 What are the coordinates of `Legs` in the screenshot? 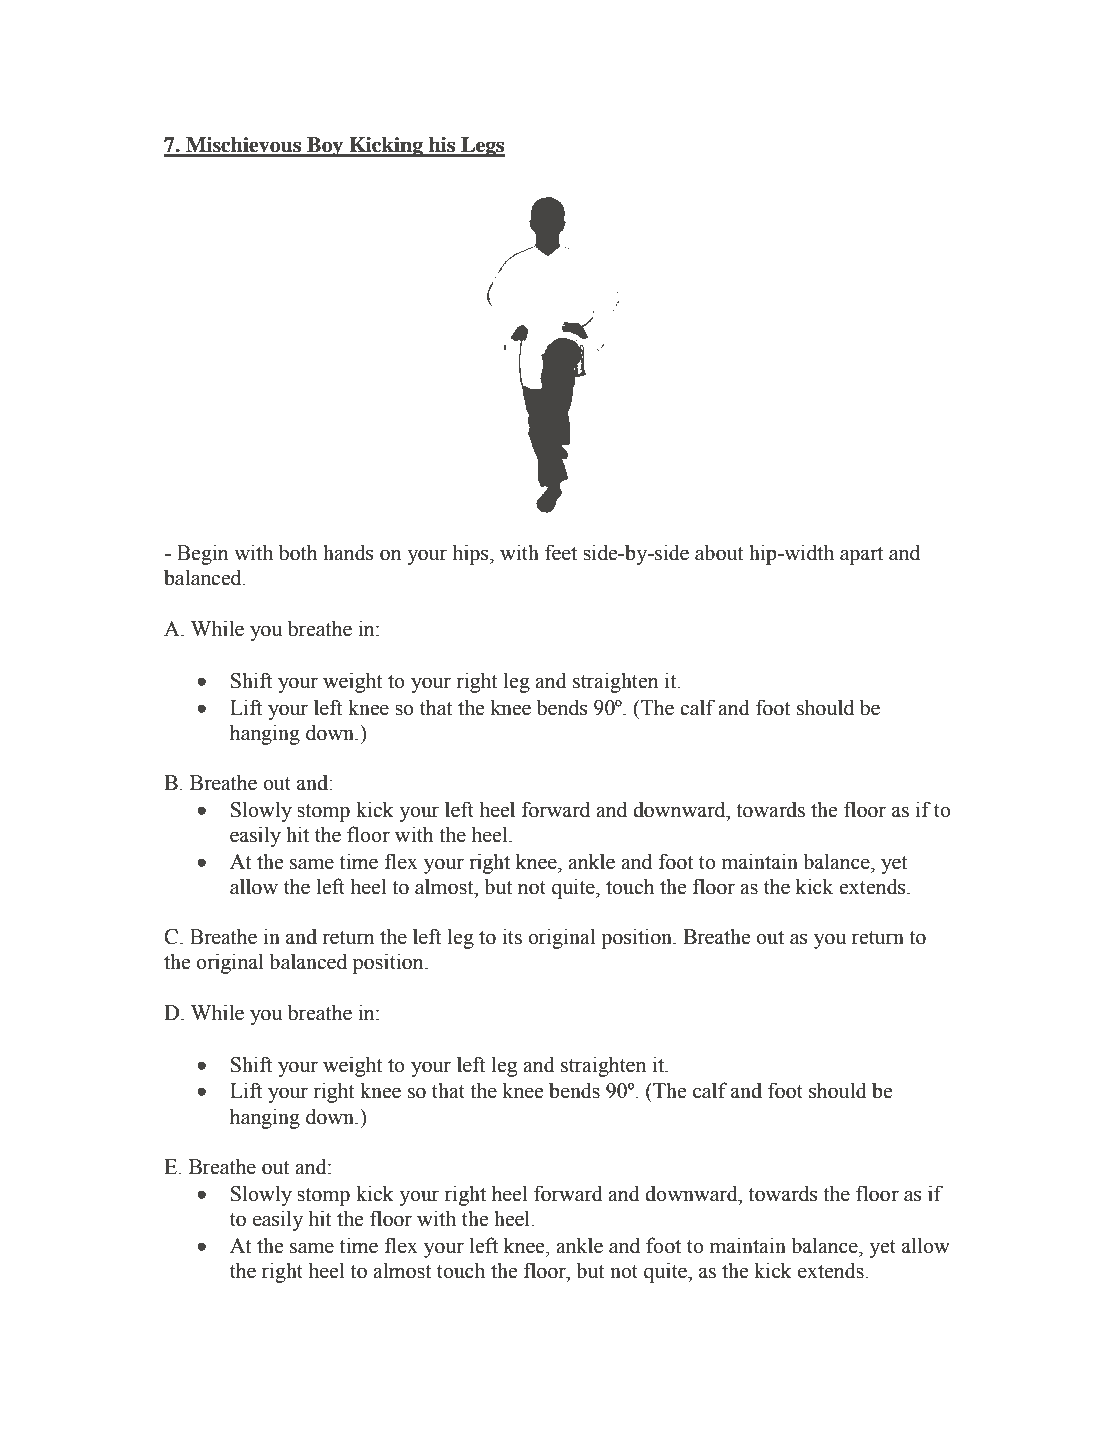 It's located at (482, 147).
